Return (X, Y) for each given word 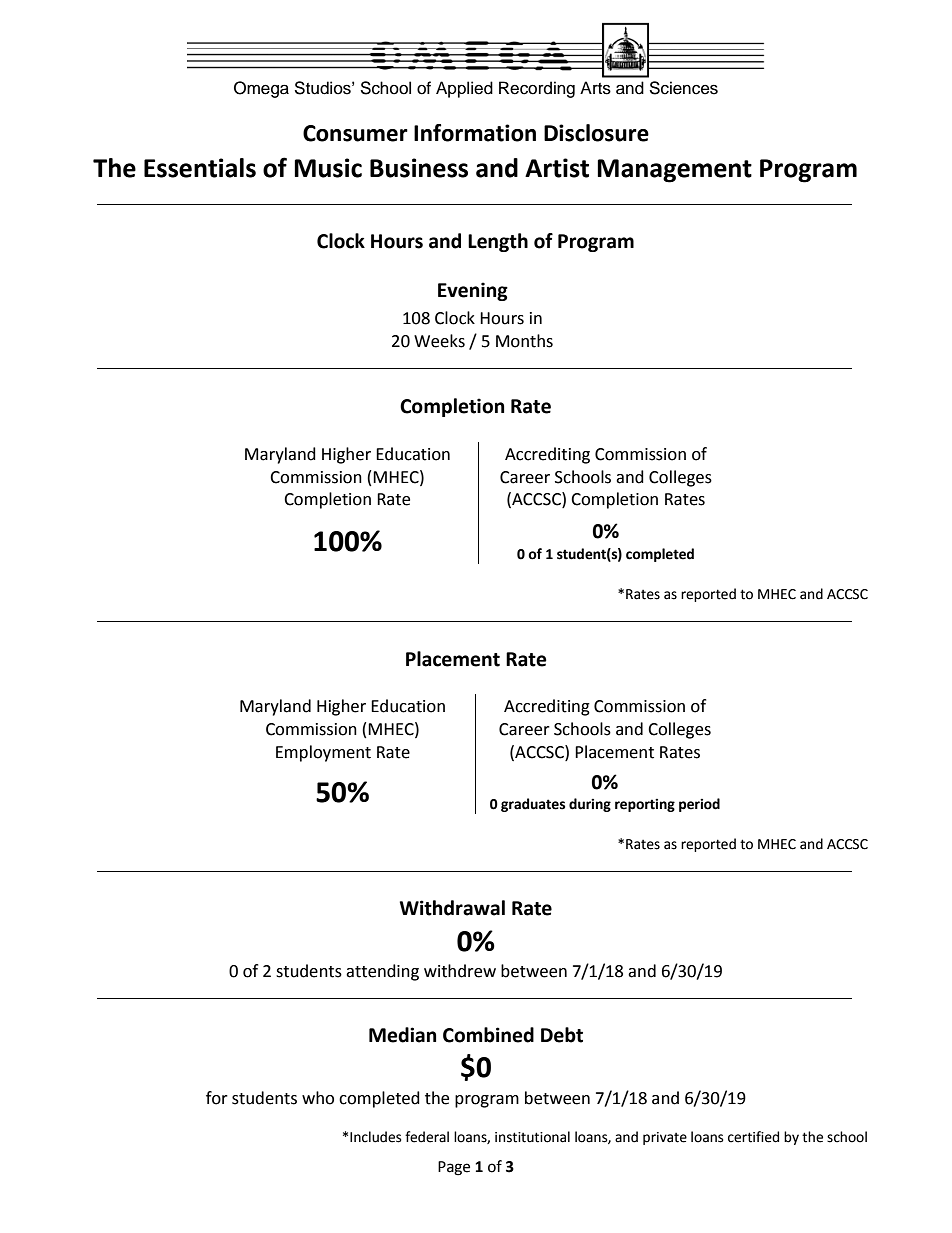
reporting (645, 805)
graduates (533, 805)
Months (524, 341)
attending (382, 972)
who (318, 1098)
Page (454, 1168)
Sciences (683, 88)
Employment (323, 753)
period (699, 805)
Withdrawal (452, 908)
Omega (261, 89)
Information (475, 133)
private (665, 1138)
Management (674, 171)
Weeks (439, 341)
